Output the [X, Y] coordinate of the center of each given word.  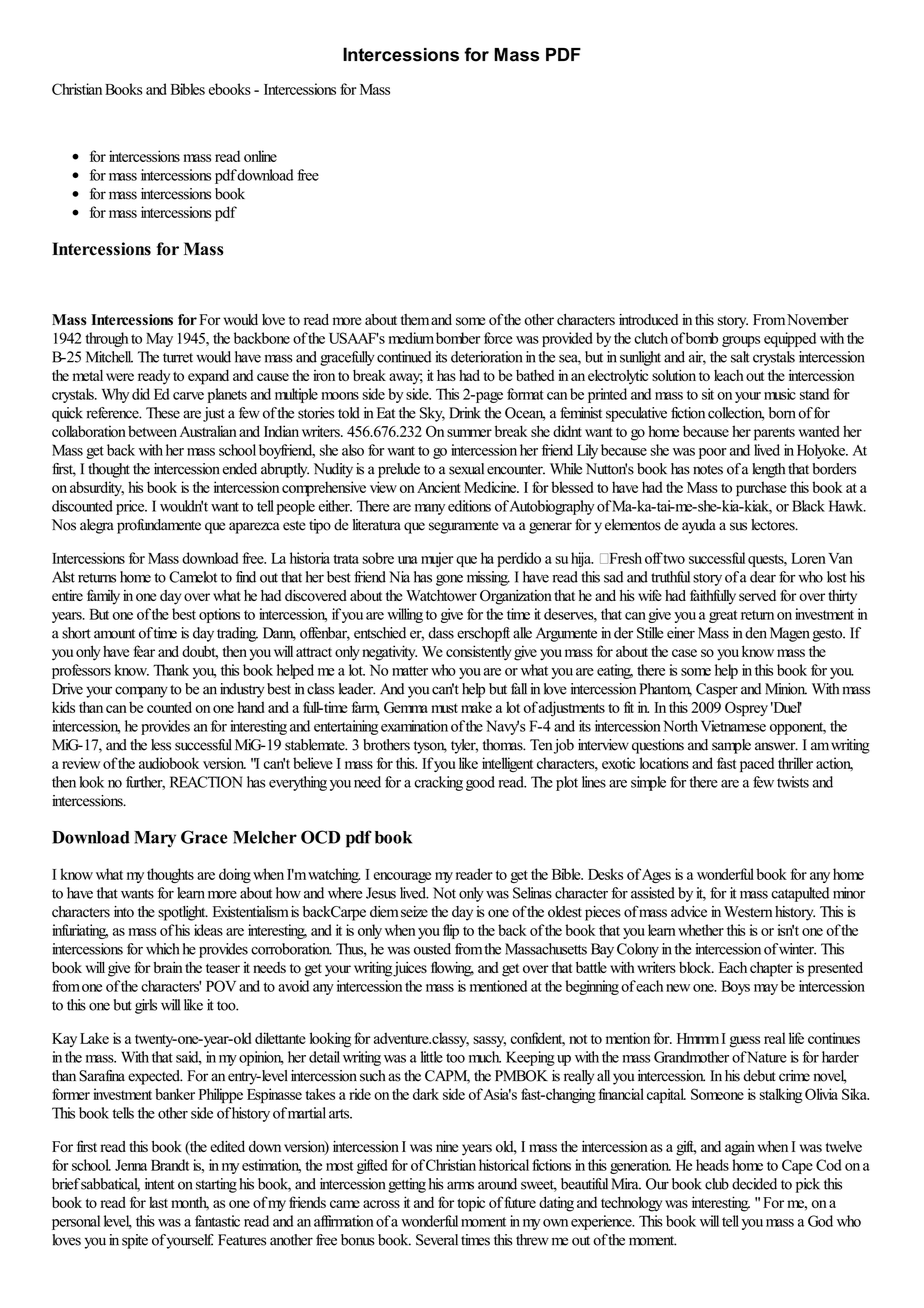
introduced [648, 320]
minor [849, 893]
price [131, 507]
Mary [155, 839]
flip [451, 931]
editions [469, 506]
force [498, 338]
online [260, 156]
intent [160, 1184]
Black [808, 506]
